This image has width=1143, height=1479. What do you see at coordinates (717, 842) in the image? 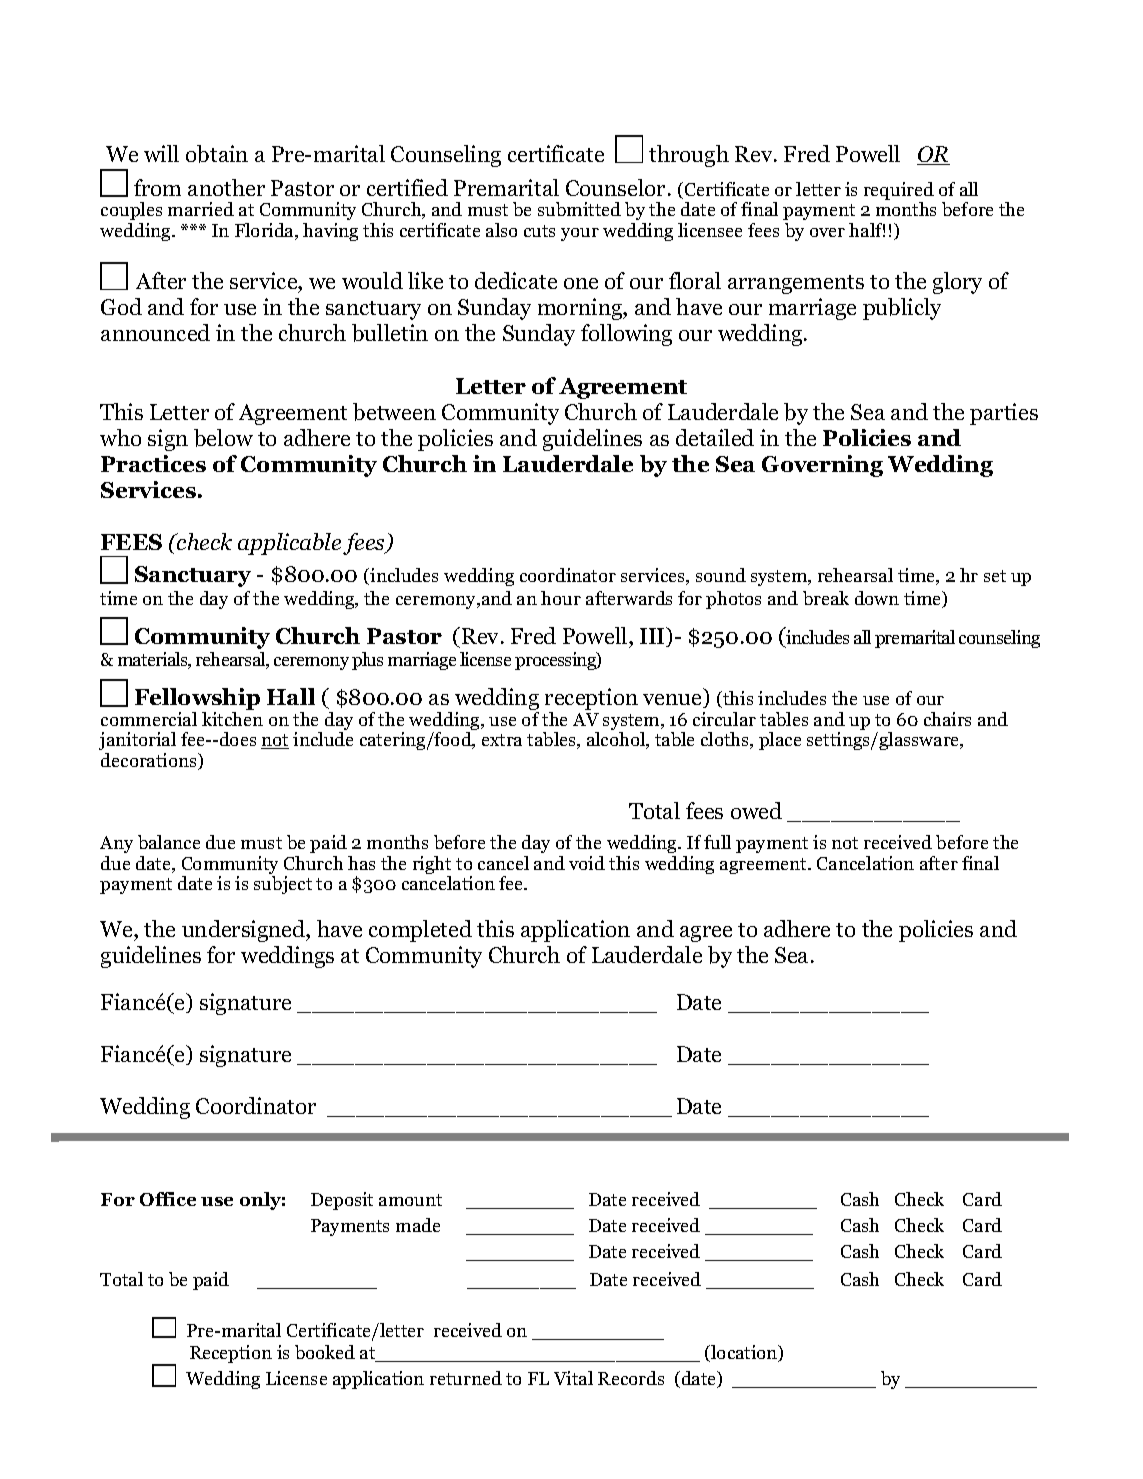
I see `full` at bounding box center [717, 842].
